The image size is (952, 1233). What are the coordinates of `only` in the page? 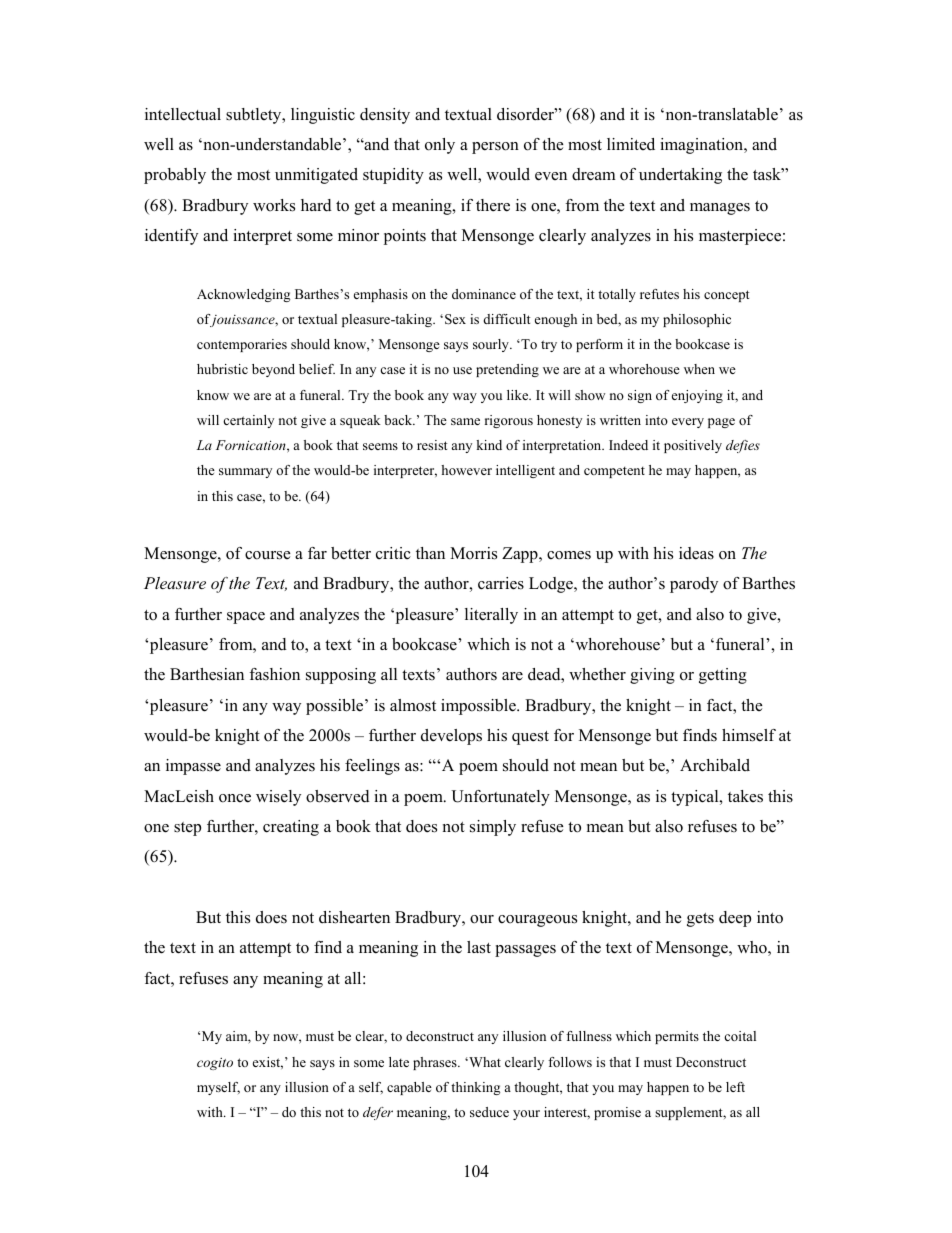 It's located at (440, 146).
